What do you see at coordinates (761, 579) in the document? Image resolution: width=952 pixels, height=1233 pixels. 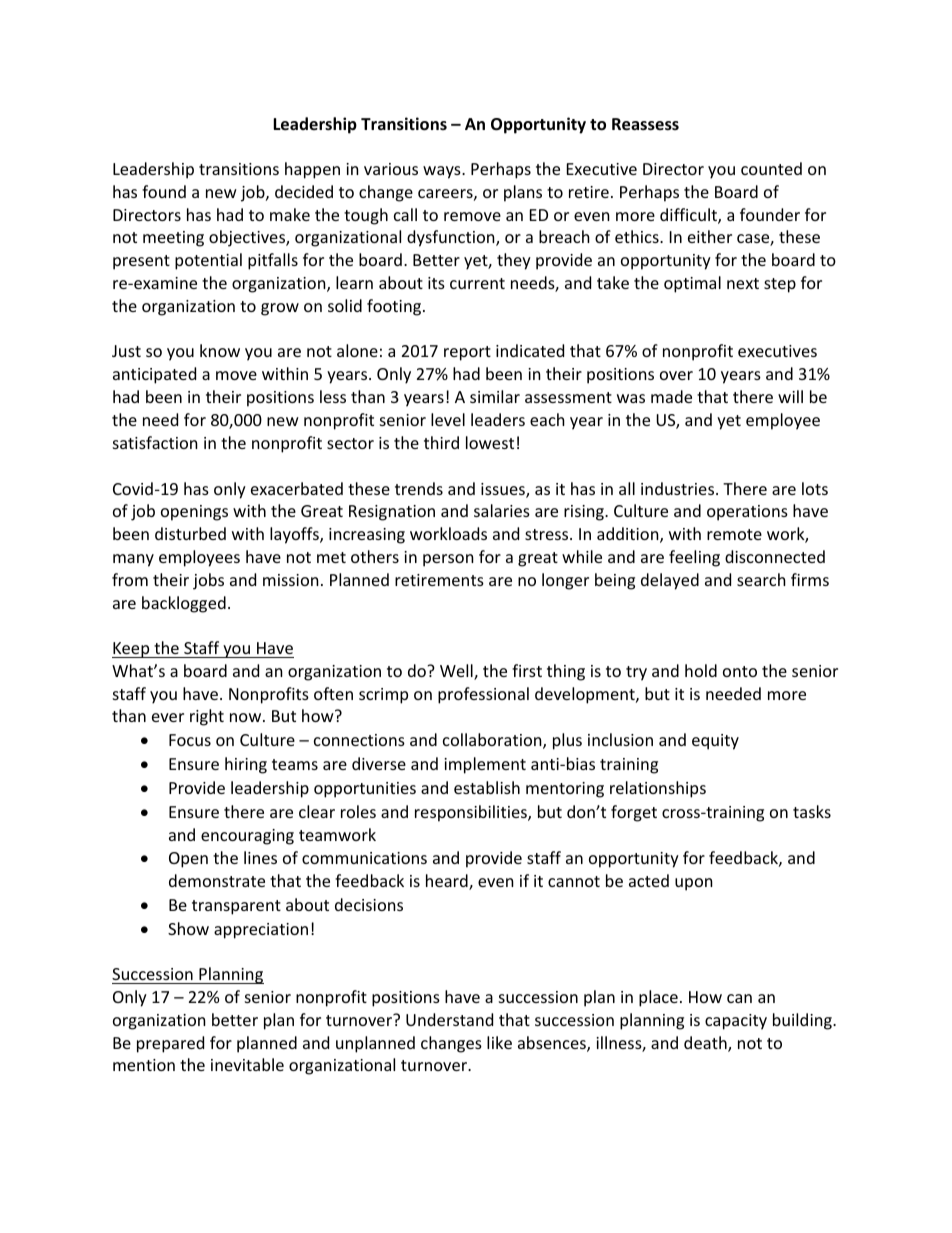 I see `search` at bounding box center [761, 579].
